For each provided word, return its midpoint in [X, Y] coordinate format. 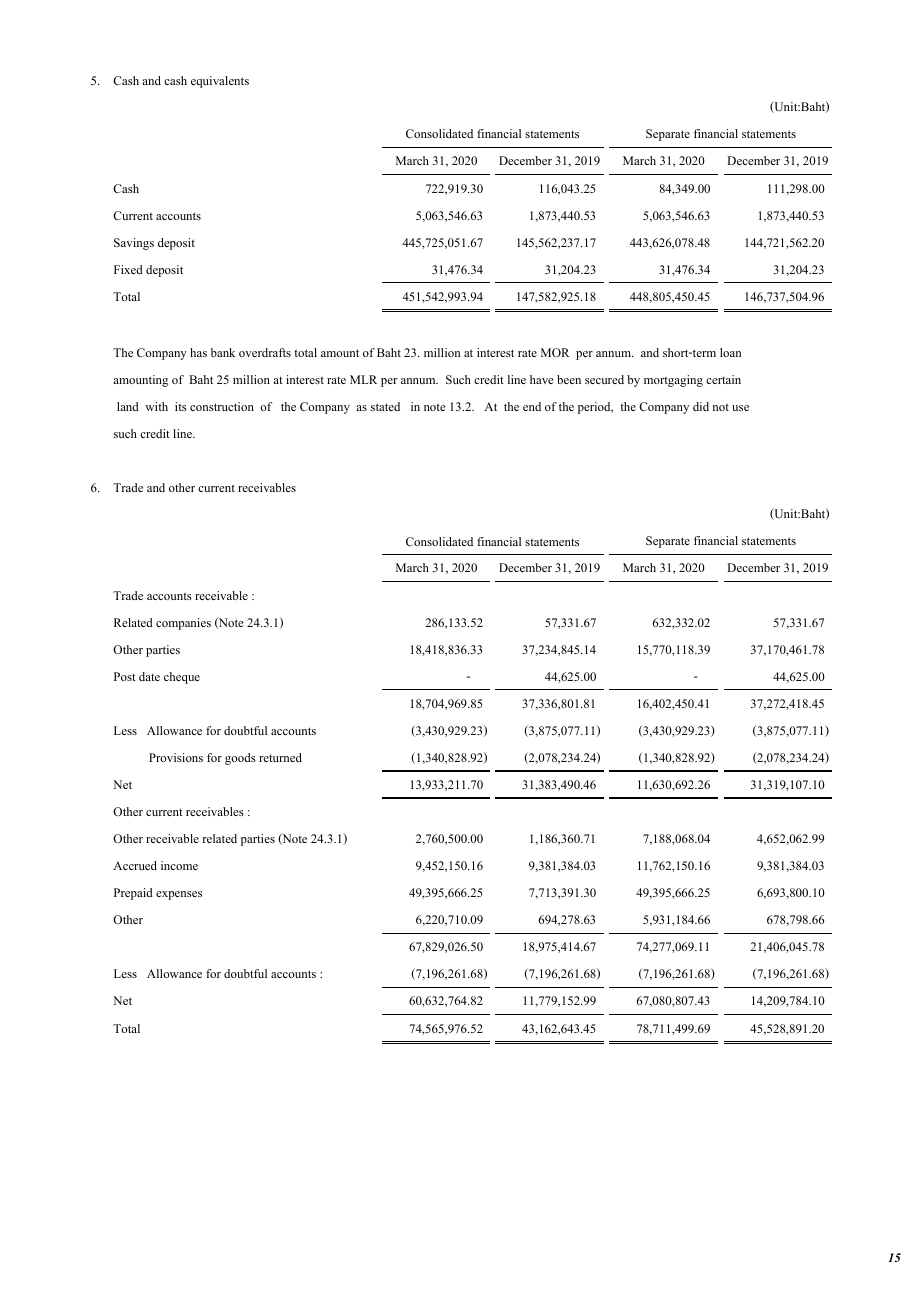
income [179, 865]
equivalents [220, 82]
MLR [363, 379]
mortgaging [673, 381]
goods [240, 759]
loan [730, 352]
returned [280, 757]
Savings [134, 244]
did [701, 406]
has [198, 352]
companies [183, 624]
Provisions [176, 757]
